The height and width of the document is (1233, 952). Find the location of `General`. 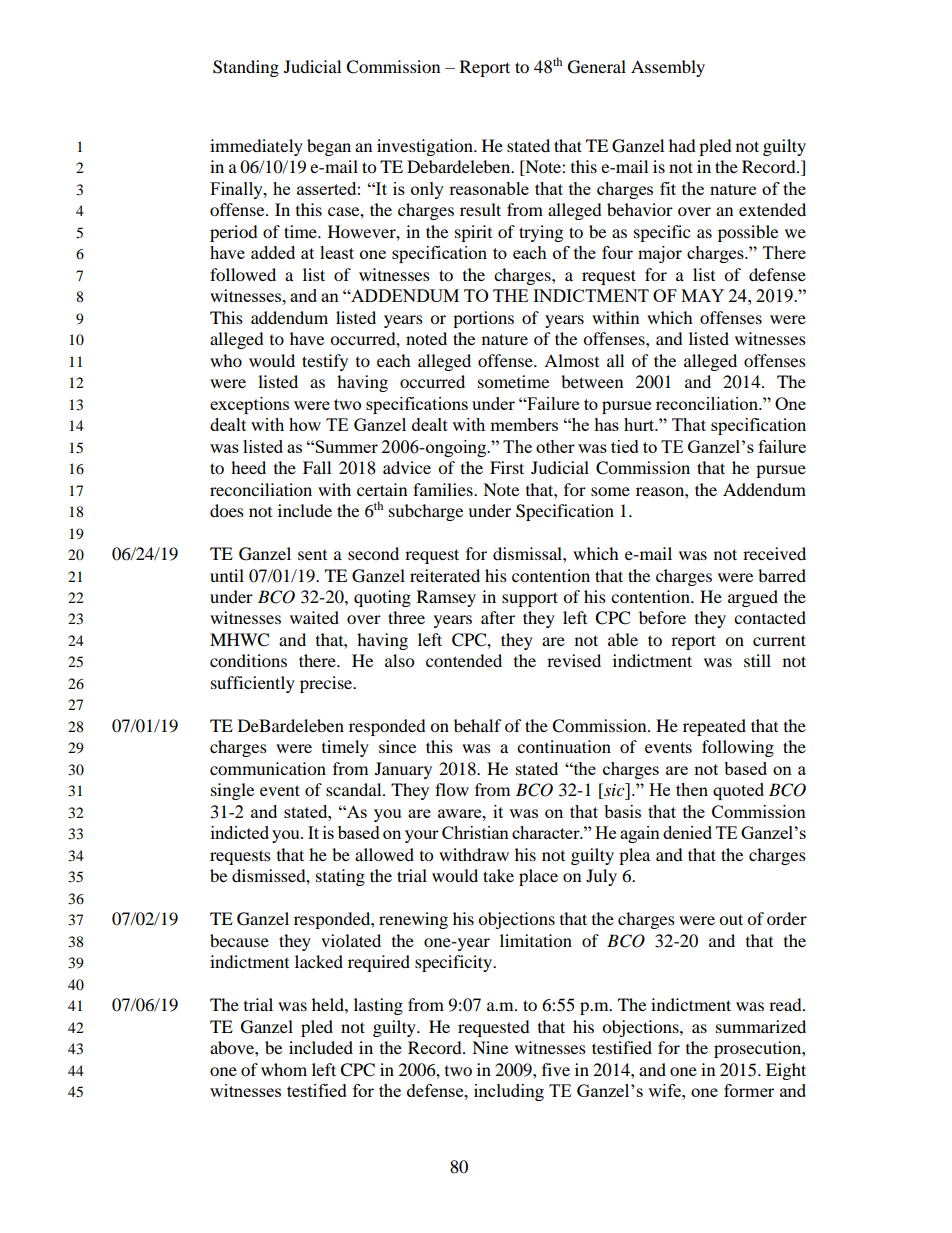

General is located at coordinates (597, 67).
